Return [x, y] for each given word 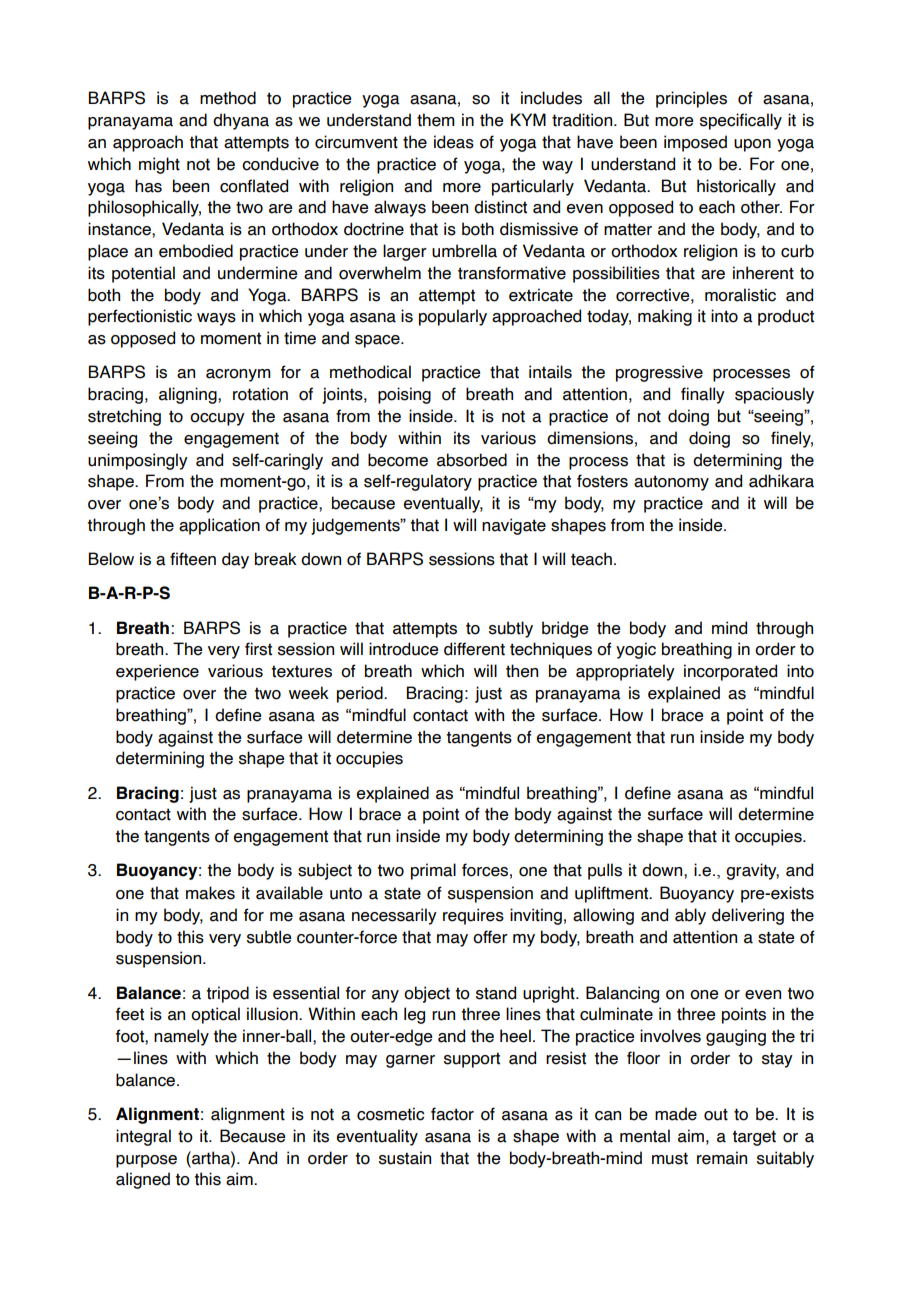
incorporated [730, 672]
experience [157, 672]
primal [433, 871]
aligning [189, 395]
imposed [695, 143]
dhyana [241, 121]
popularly [453, 317]
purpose [146, 1161]
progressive [659, 373]
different [474, 649]
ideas [454, 142]
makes [210, 893]
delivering [748, 916]
